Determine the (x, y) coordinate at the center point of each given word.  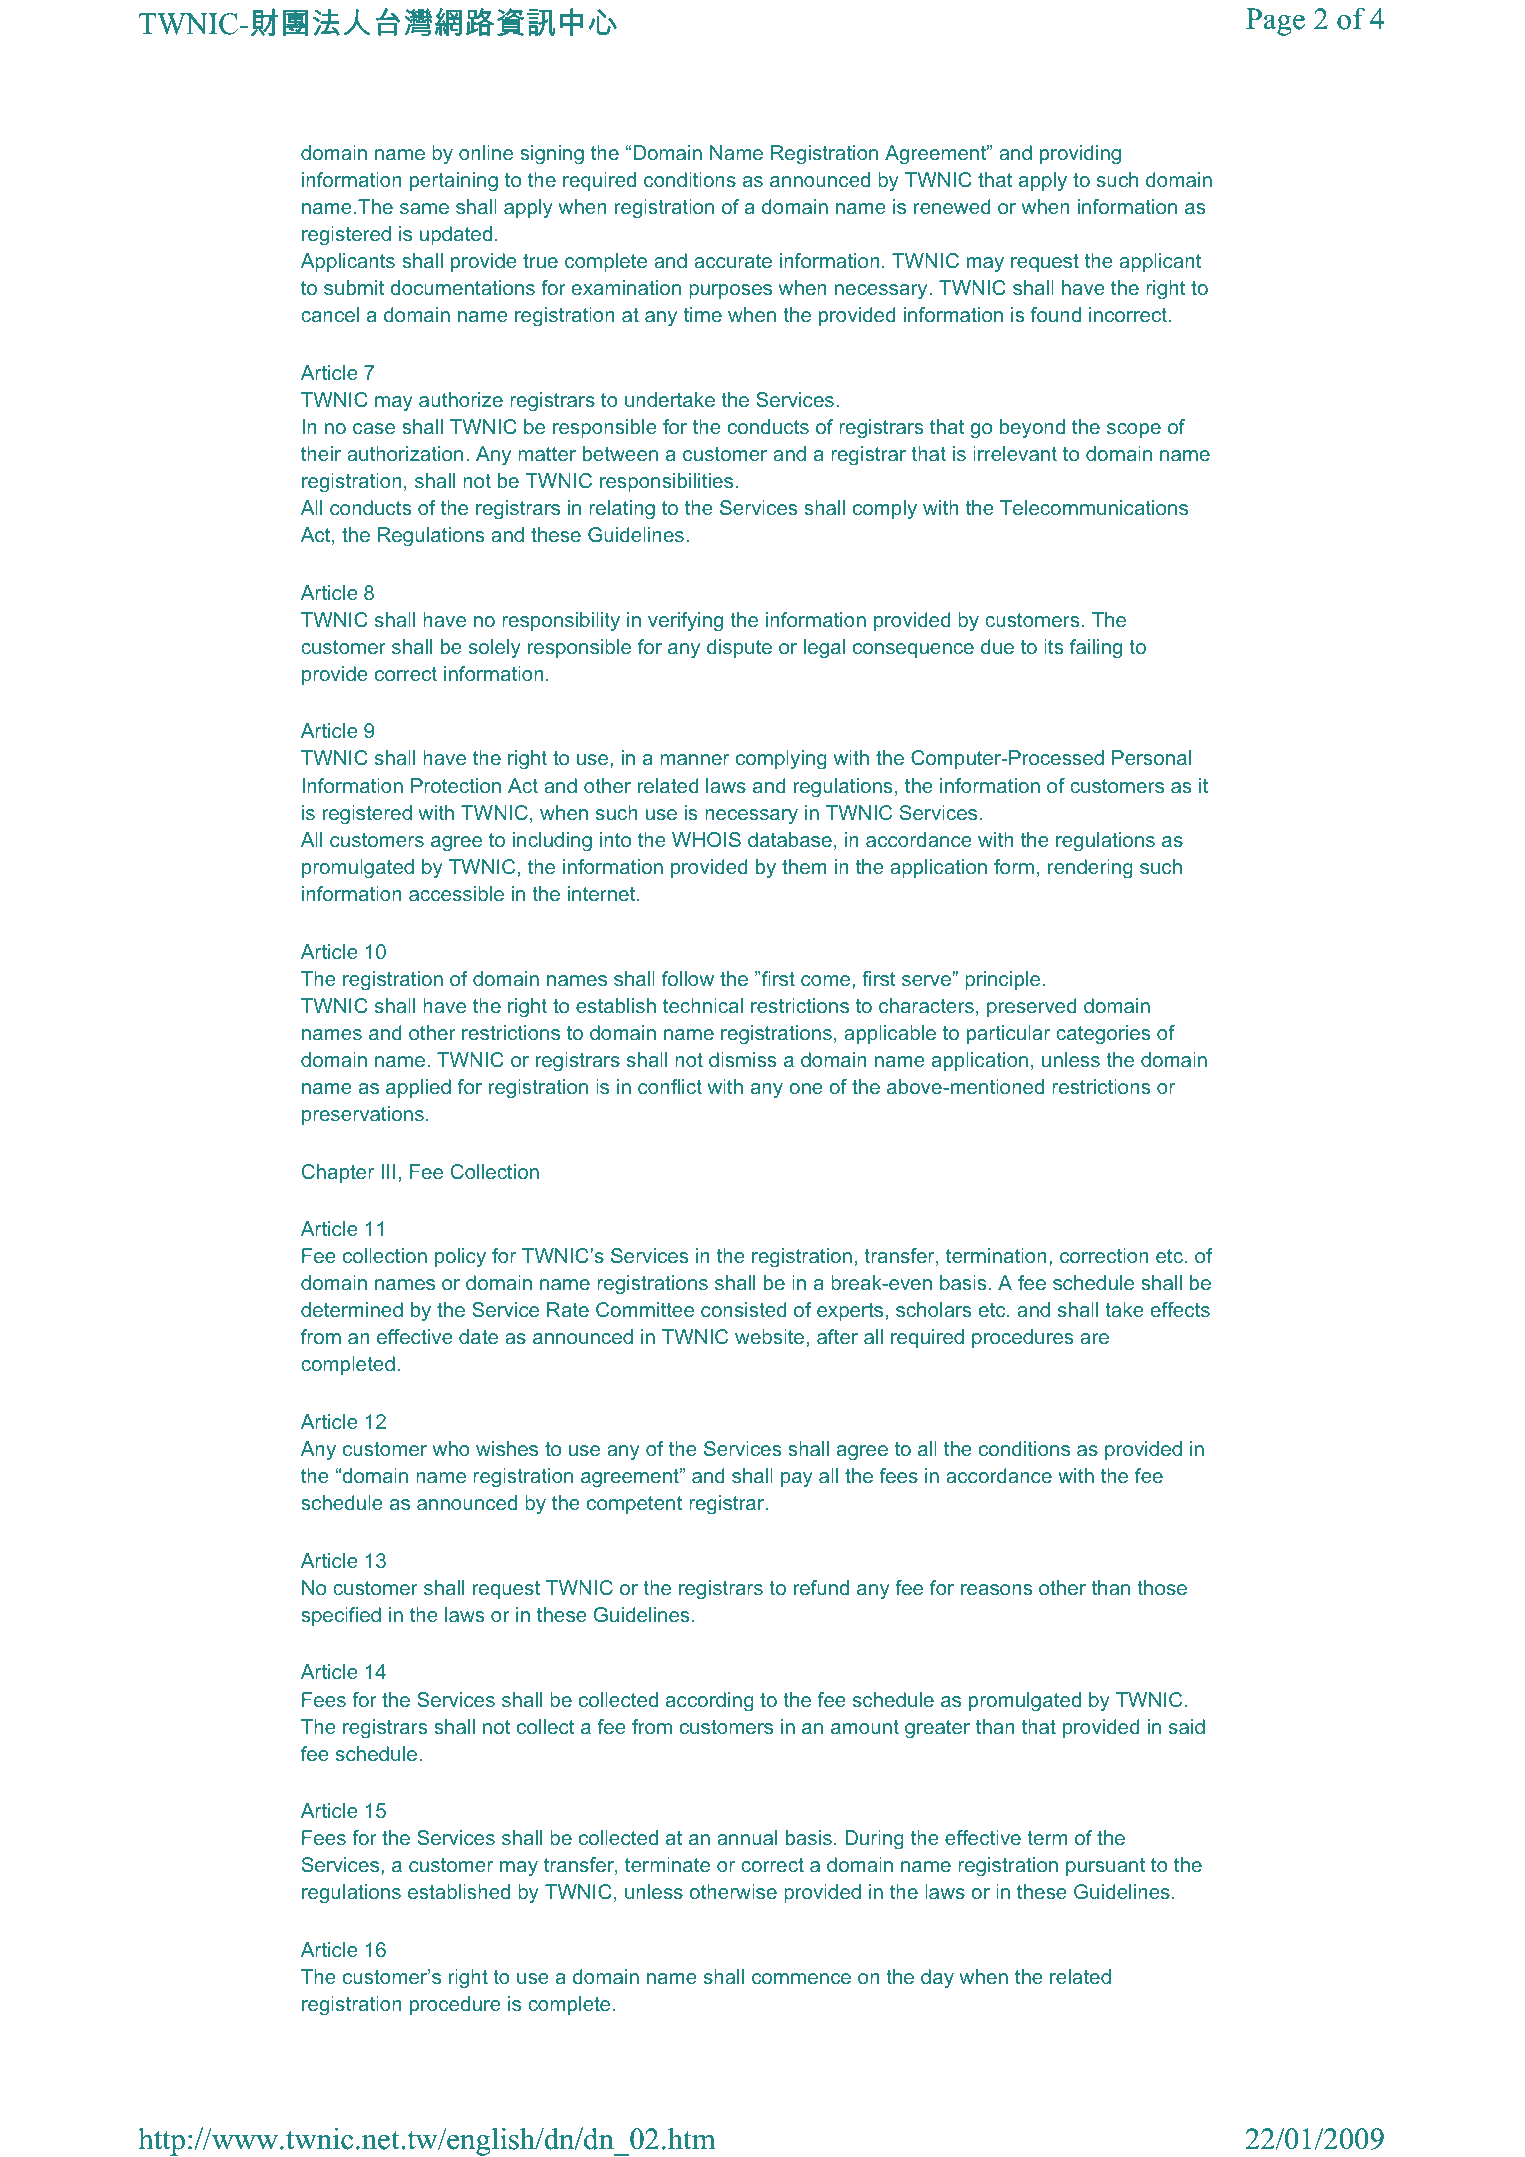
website (769, 1336)
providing (1080, 155)
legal (824, 649)
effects (1180, 1309)
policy (460, 1258)
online (486, 152)
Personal (1151, 757)
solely (495, 648)
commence (801, 1978)
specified (341, 1616)
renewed (952, 206)
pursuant (1105, 1867)
